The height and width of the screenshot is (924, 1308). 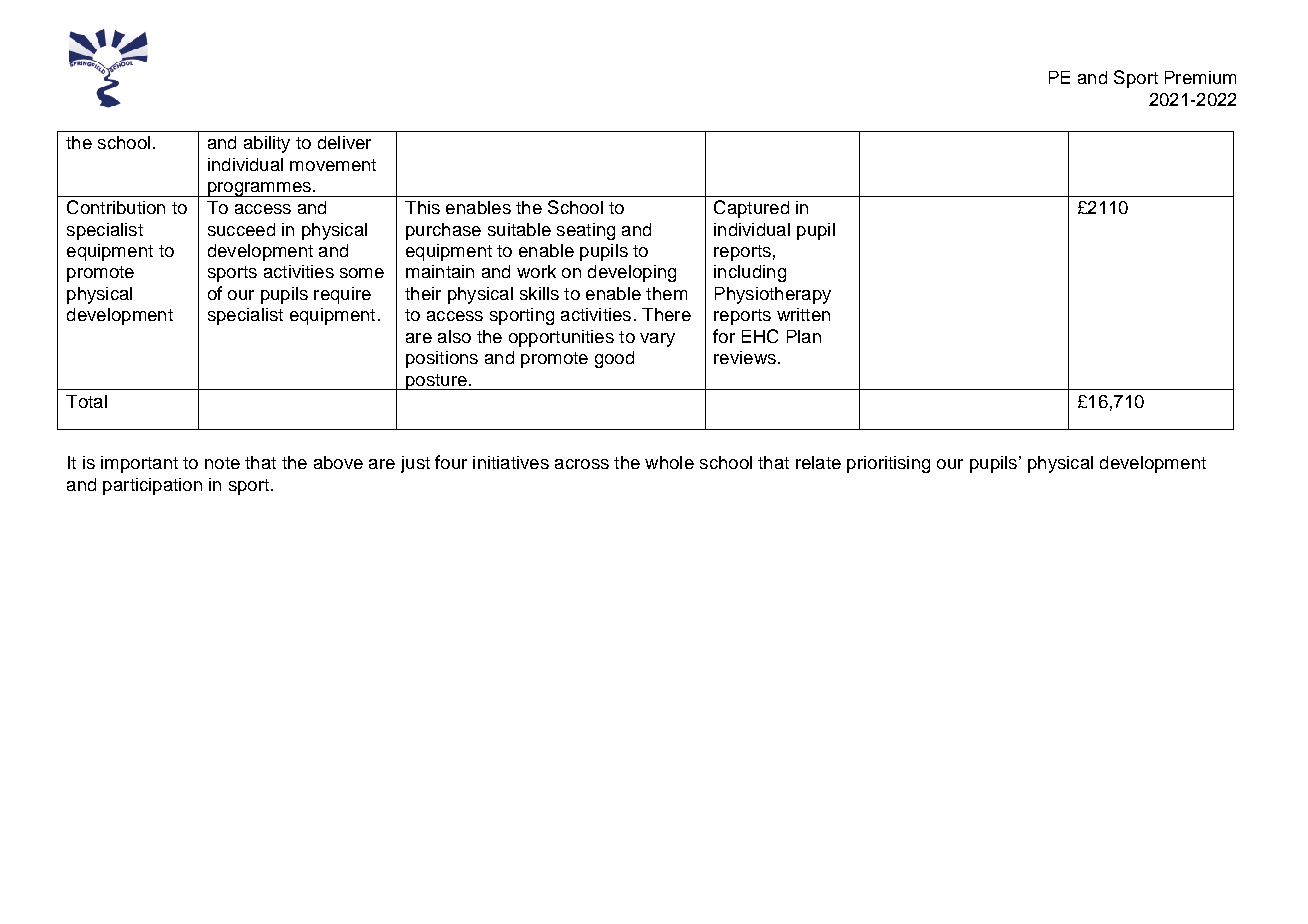 What do you see at coordinates (586, 231) in the screenshot?
I see `seating` at bounding box center [586, 231].
